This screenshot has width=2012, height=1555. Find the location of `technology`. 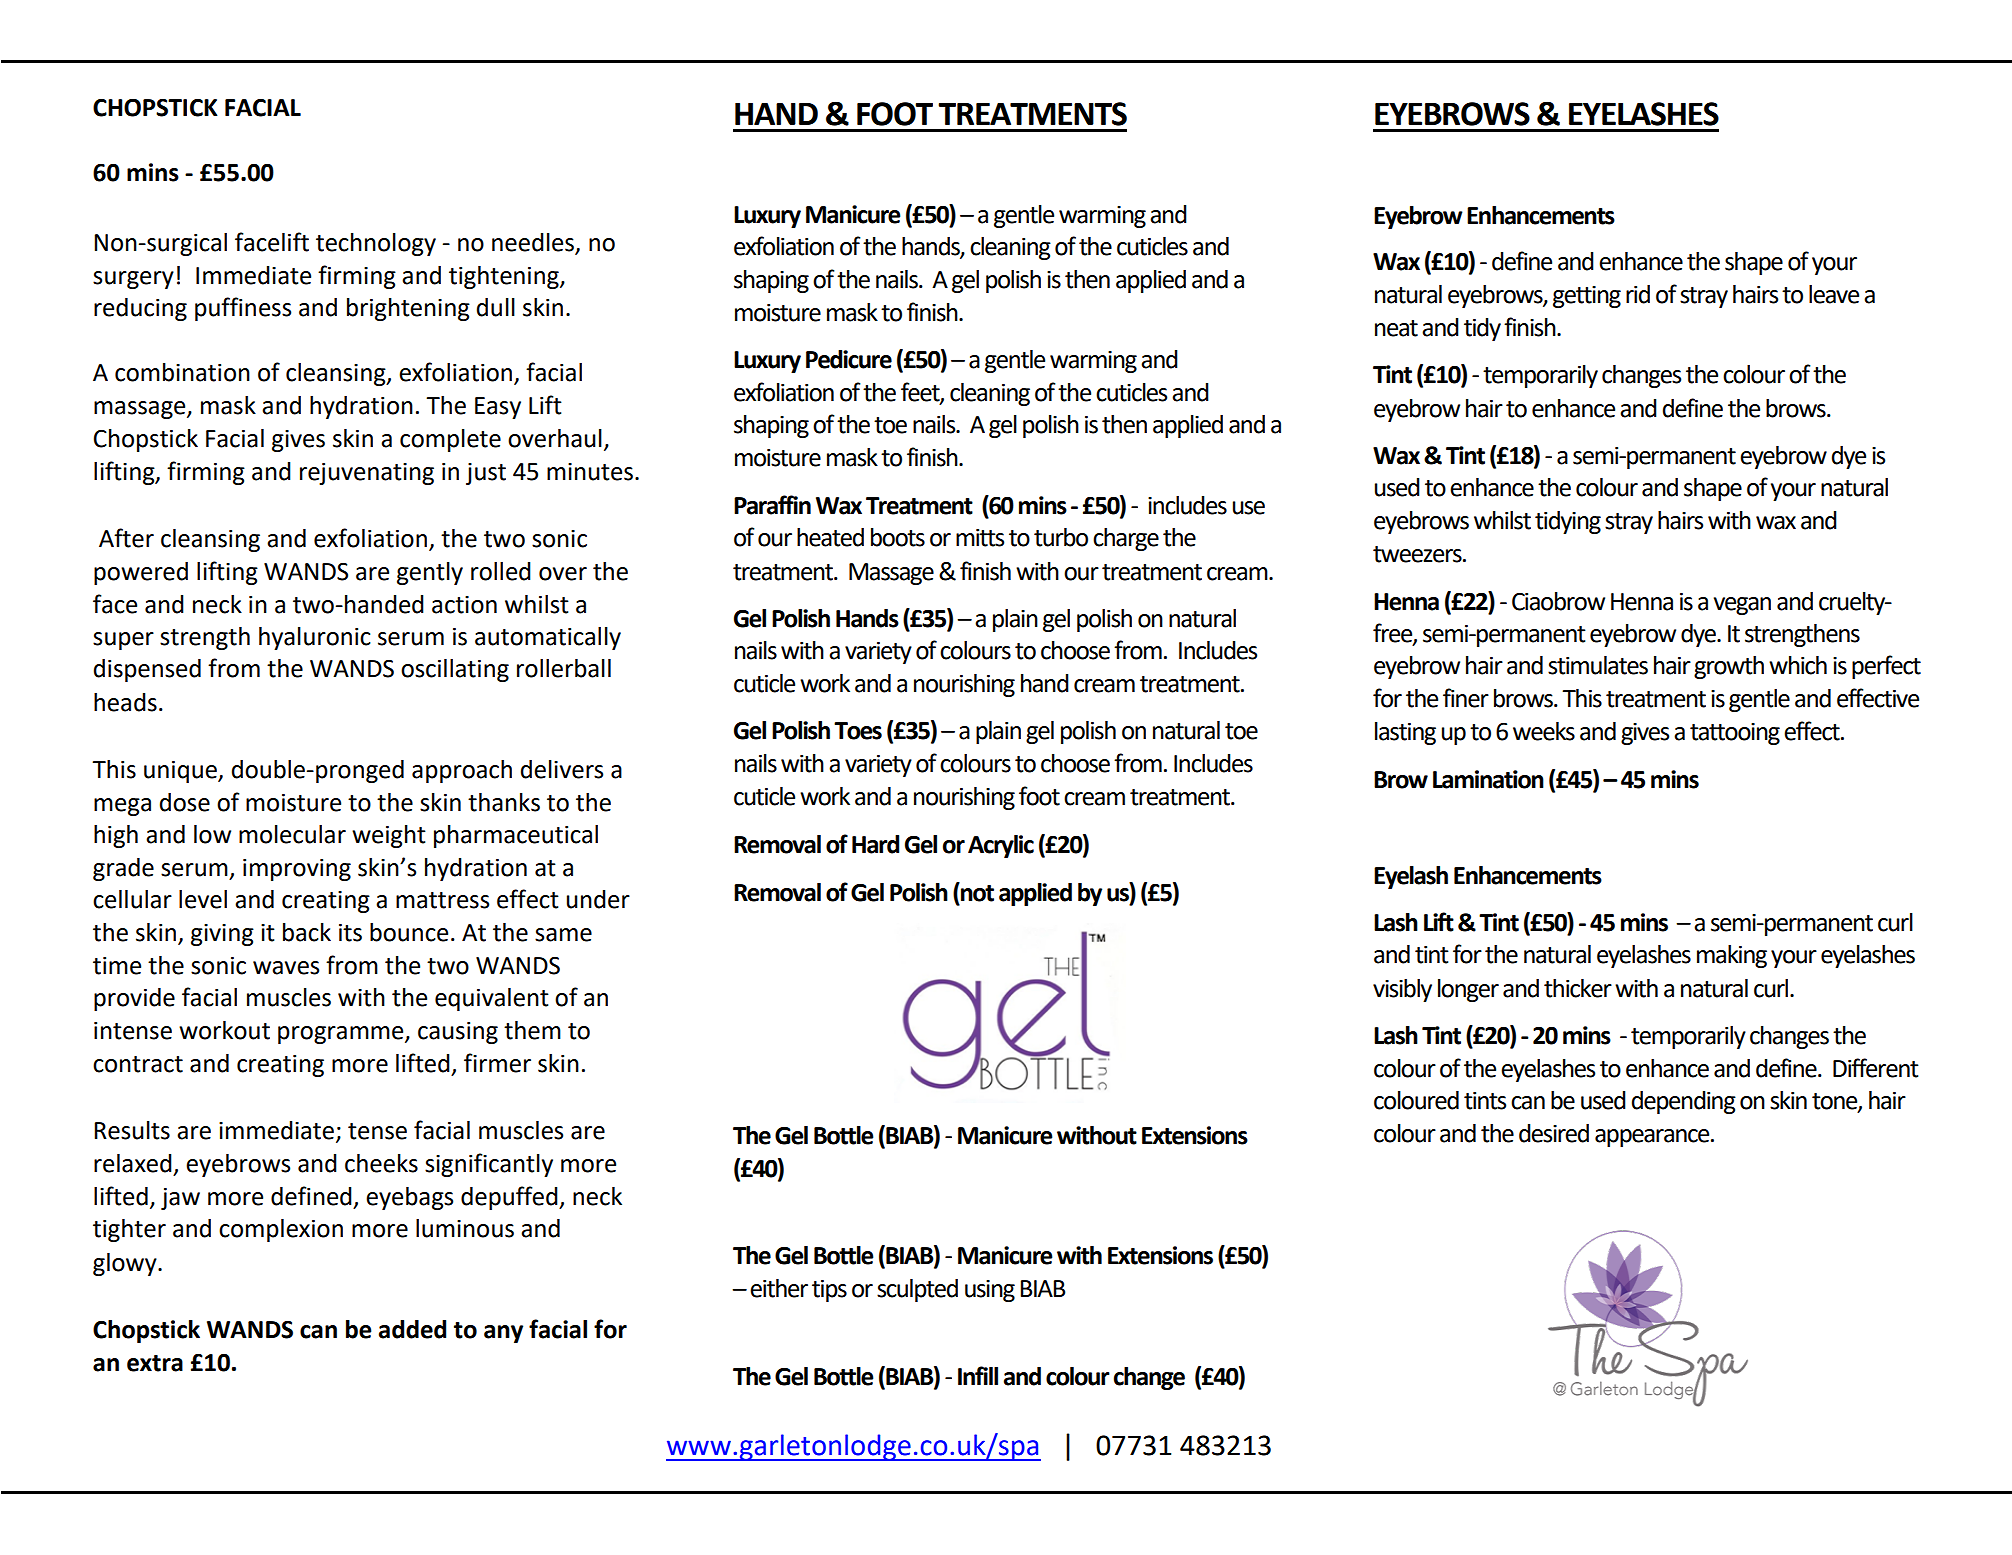

technology is located at coordinates (376, 244).
